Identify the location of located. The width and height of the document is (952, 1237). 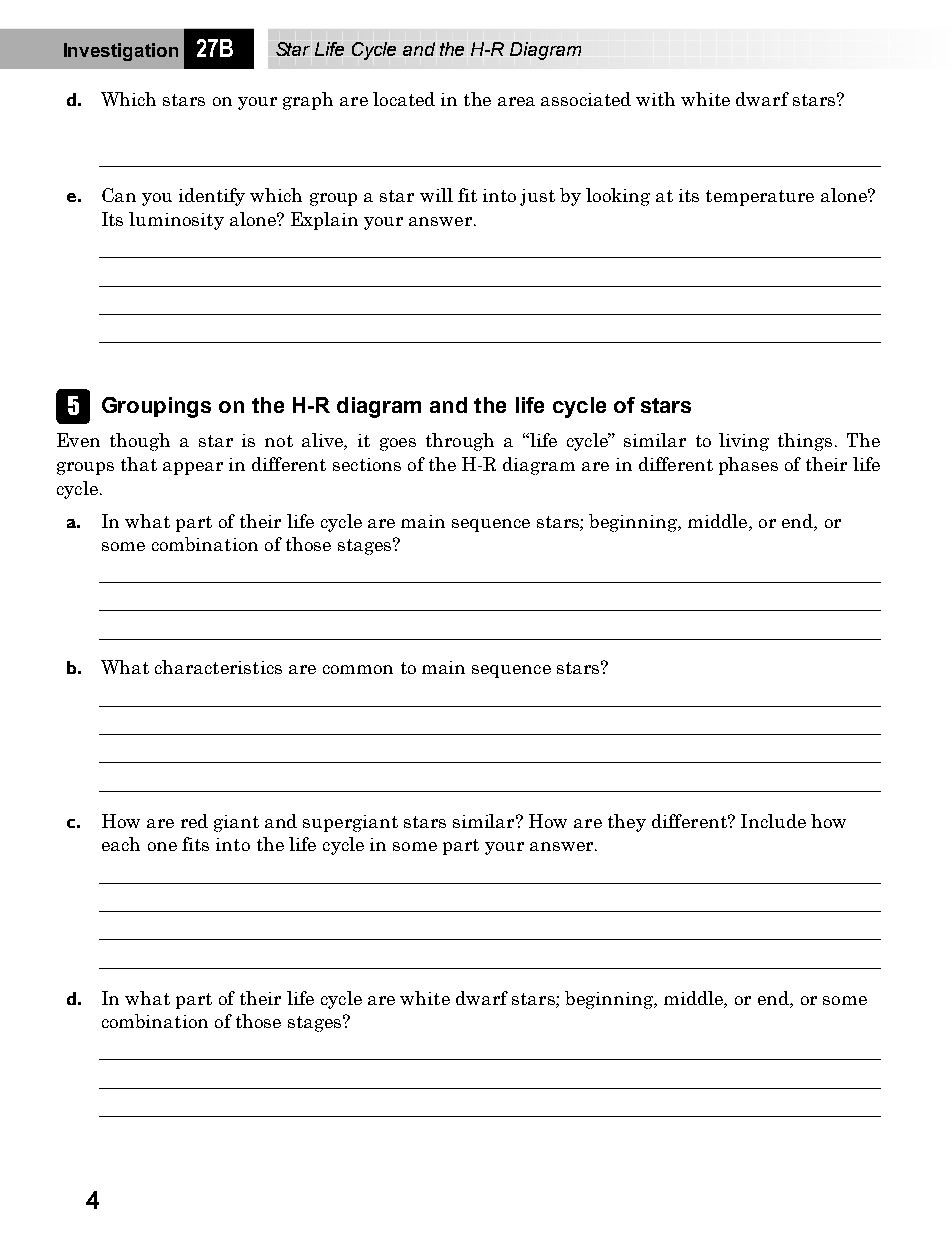
(404, 99).
